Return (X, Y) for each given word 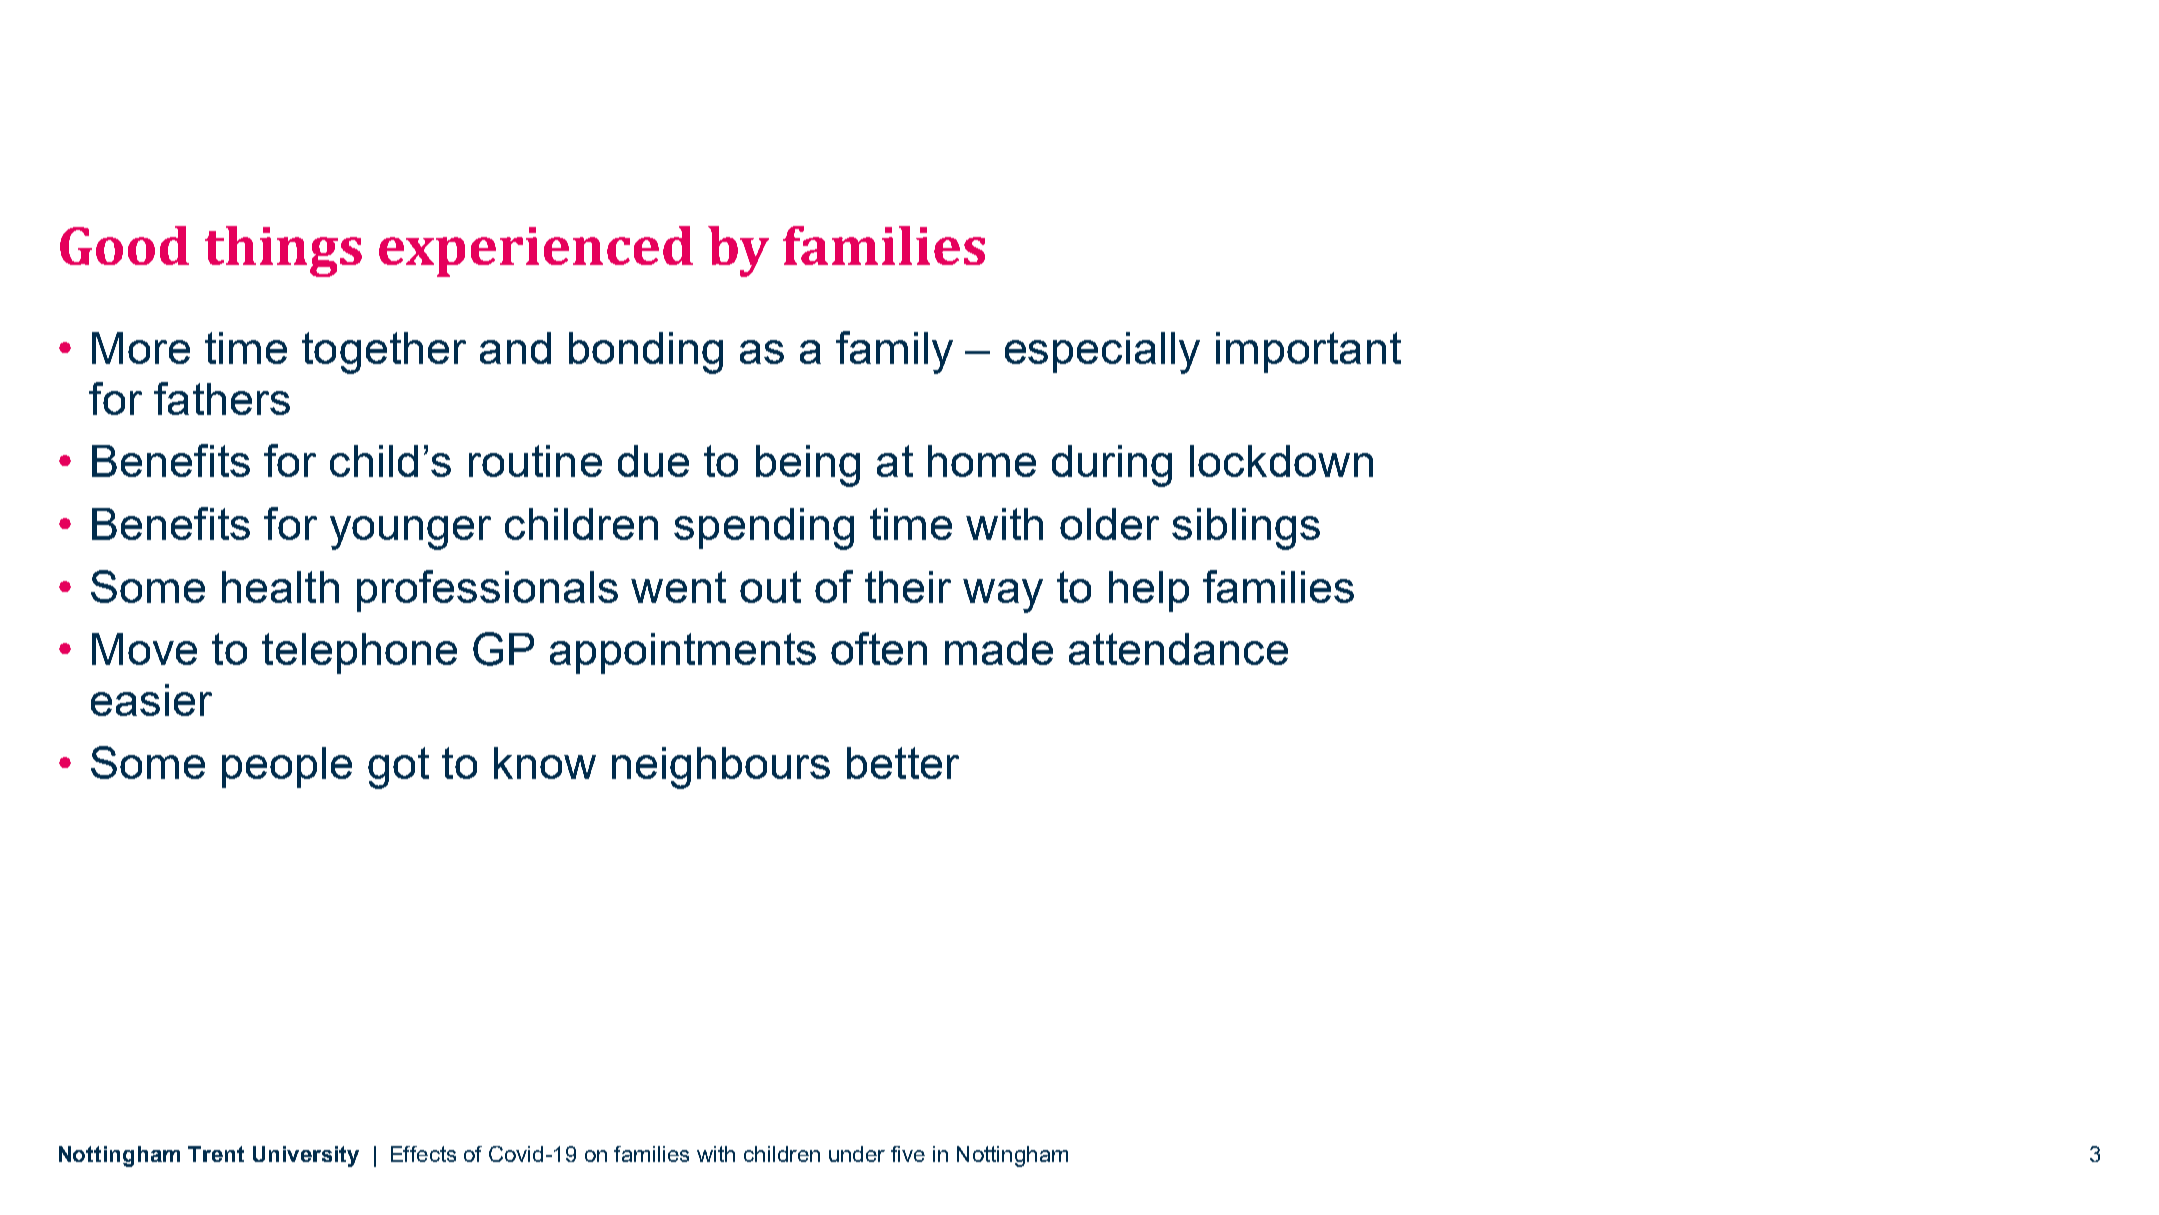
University (306, 1156)
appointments (683, 653)
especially (1102, 353)
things (283, 251)
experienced (536, 251)
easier (151, 700)
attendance (1178, 649)
